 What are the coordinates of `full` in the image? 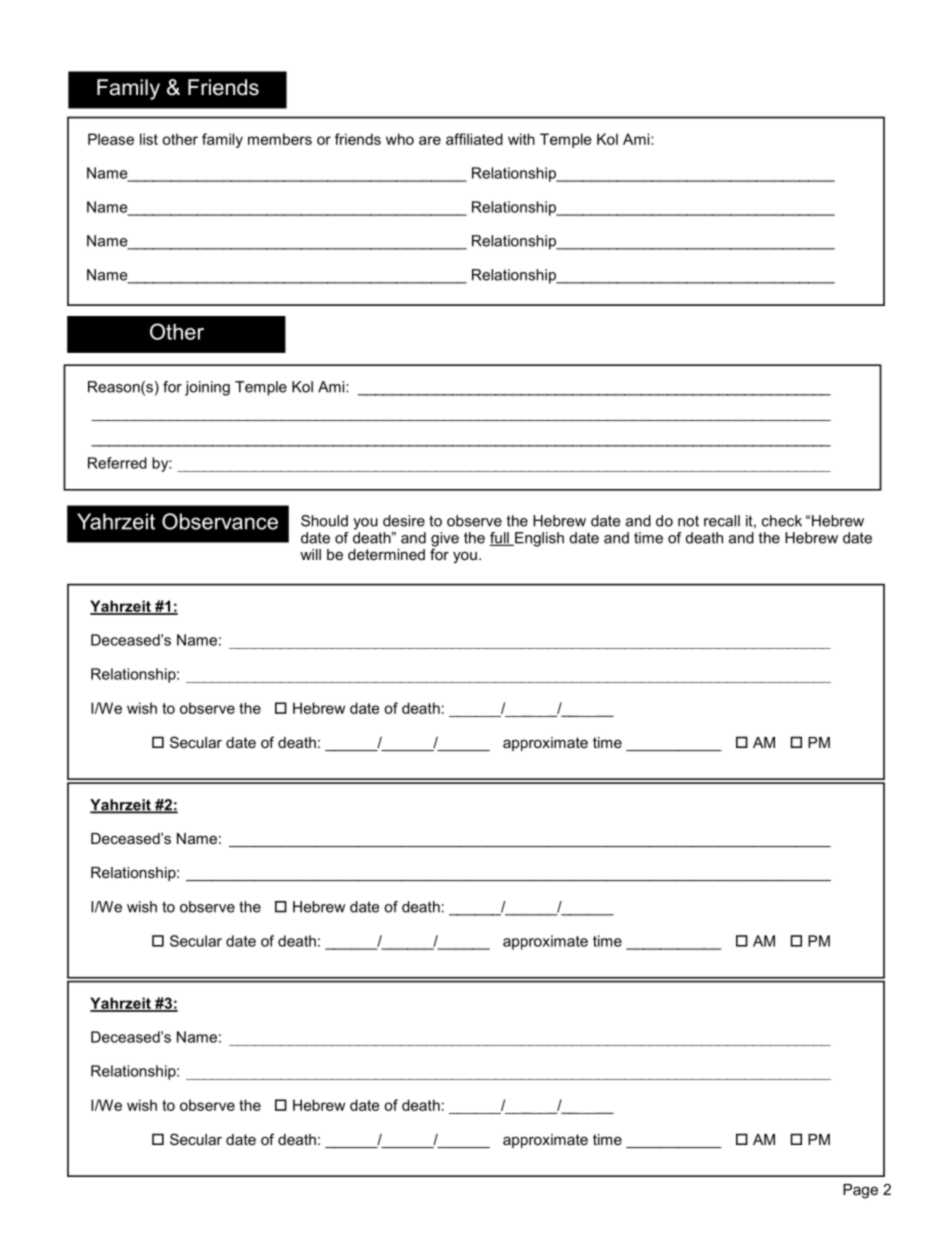 It's located at (500, 539).
